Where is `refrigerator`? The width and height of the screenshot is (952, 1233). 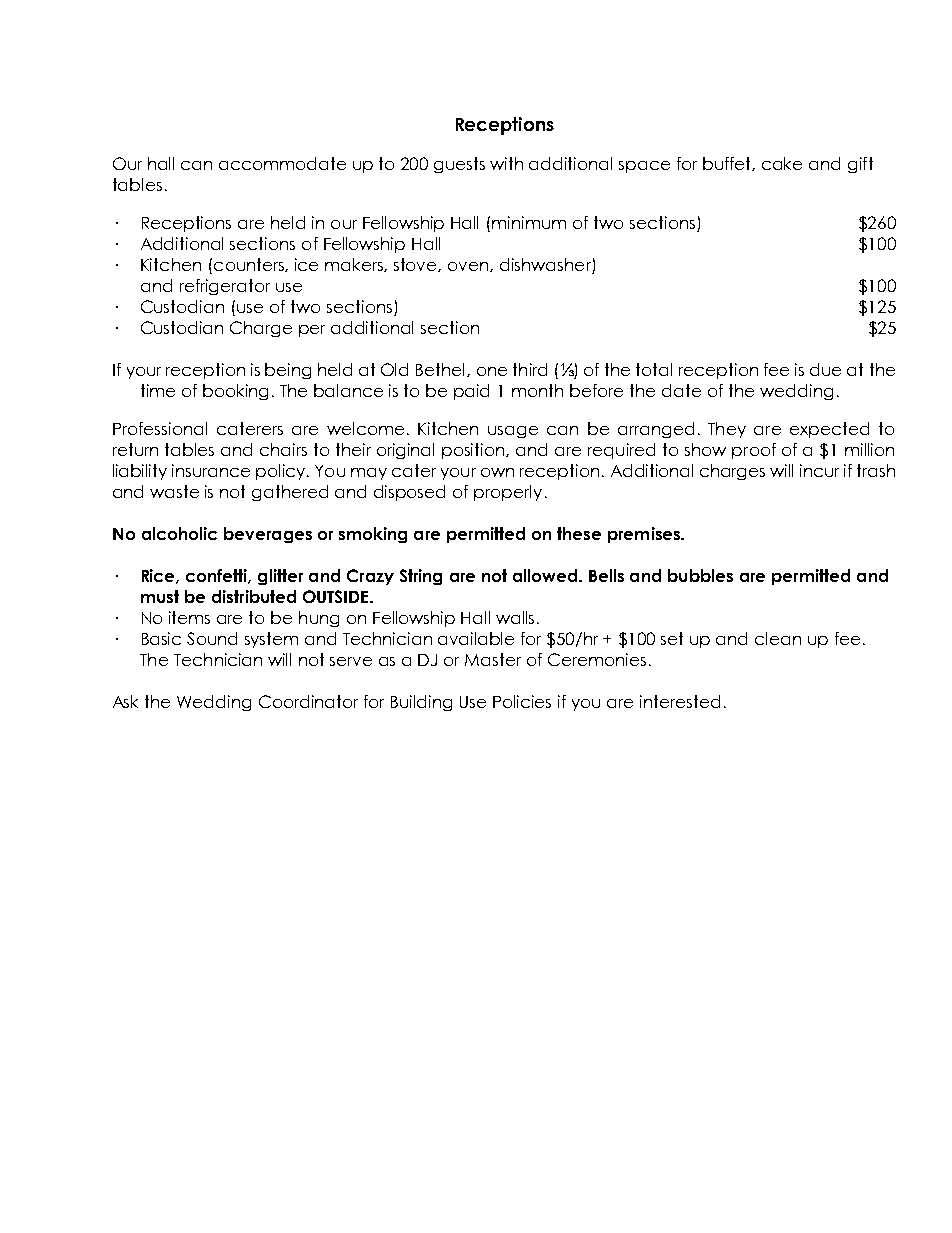
refrigerator is located at coordinates (225, 287).
